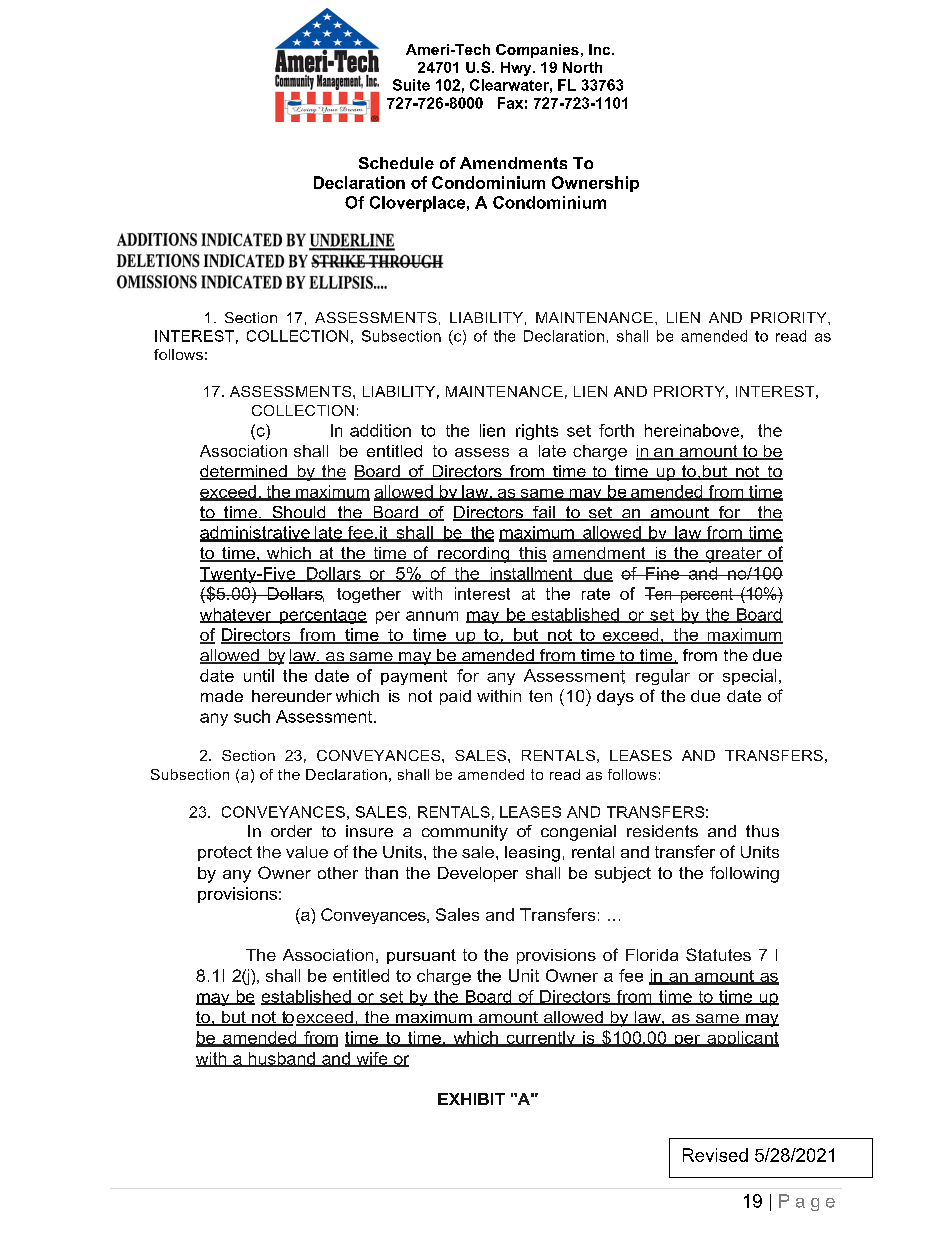  I want to click on husband, so click(281, 1059).
